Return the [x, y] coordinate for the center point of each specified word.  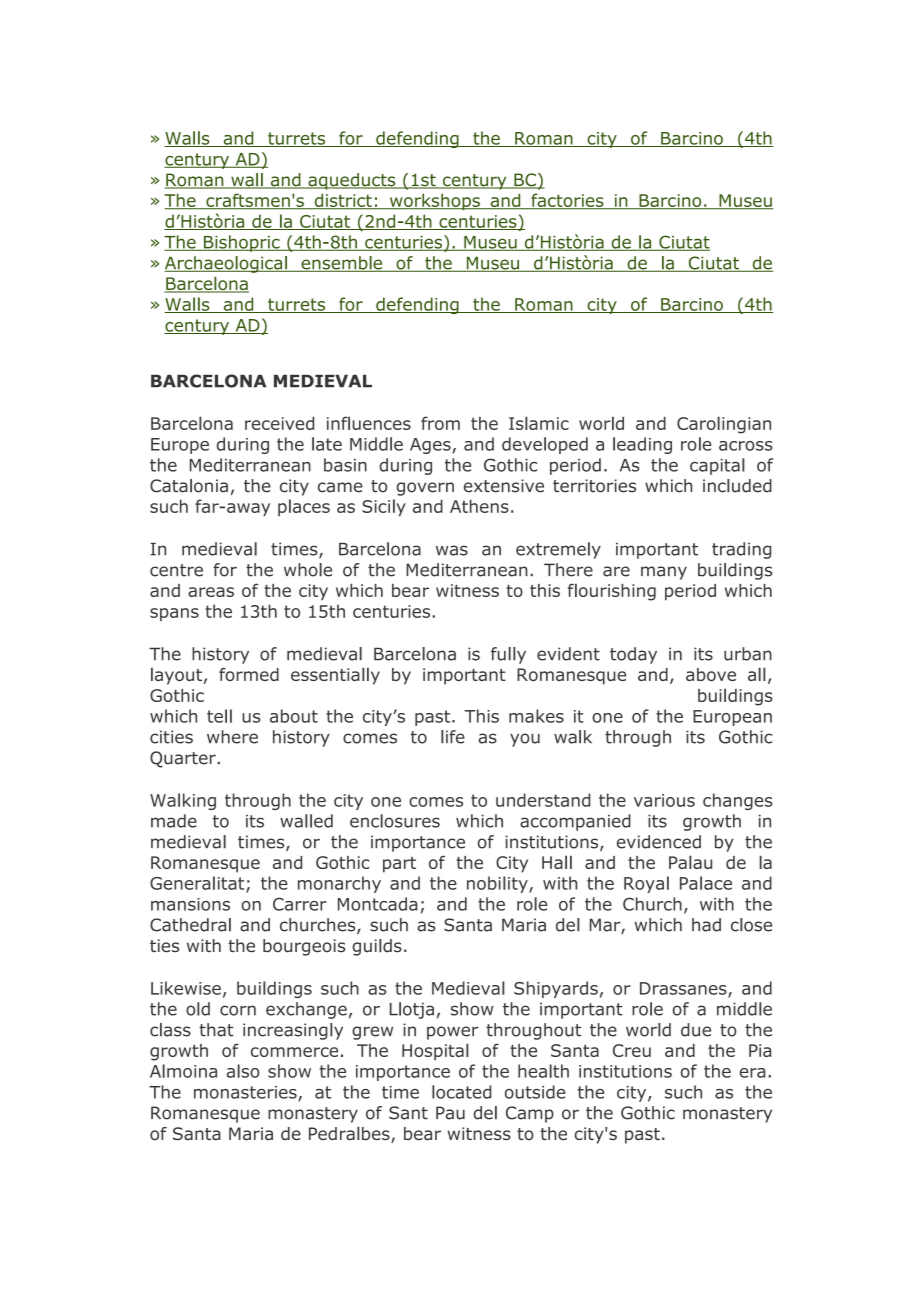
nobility [498, 884]
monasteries [246, 1093]
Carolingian [724, 425]
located [461, 1092]
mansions [190, 904]
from [440, 423]
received [279, 423]
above [711, 674]
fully [508, 655]
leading [642, 445]
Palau [690, 862]
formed [249, 674]
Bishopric [242, 243]
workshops [434, 201]
